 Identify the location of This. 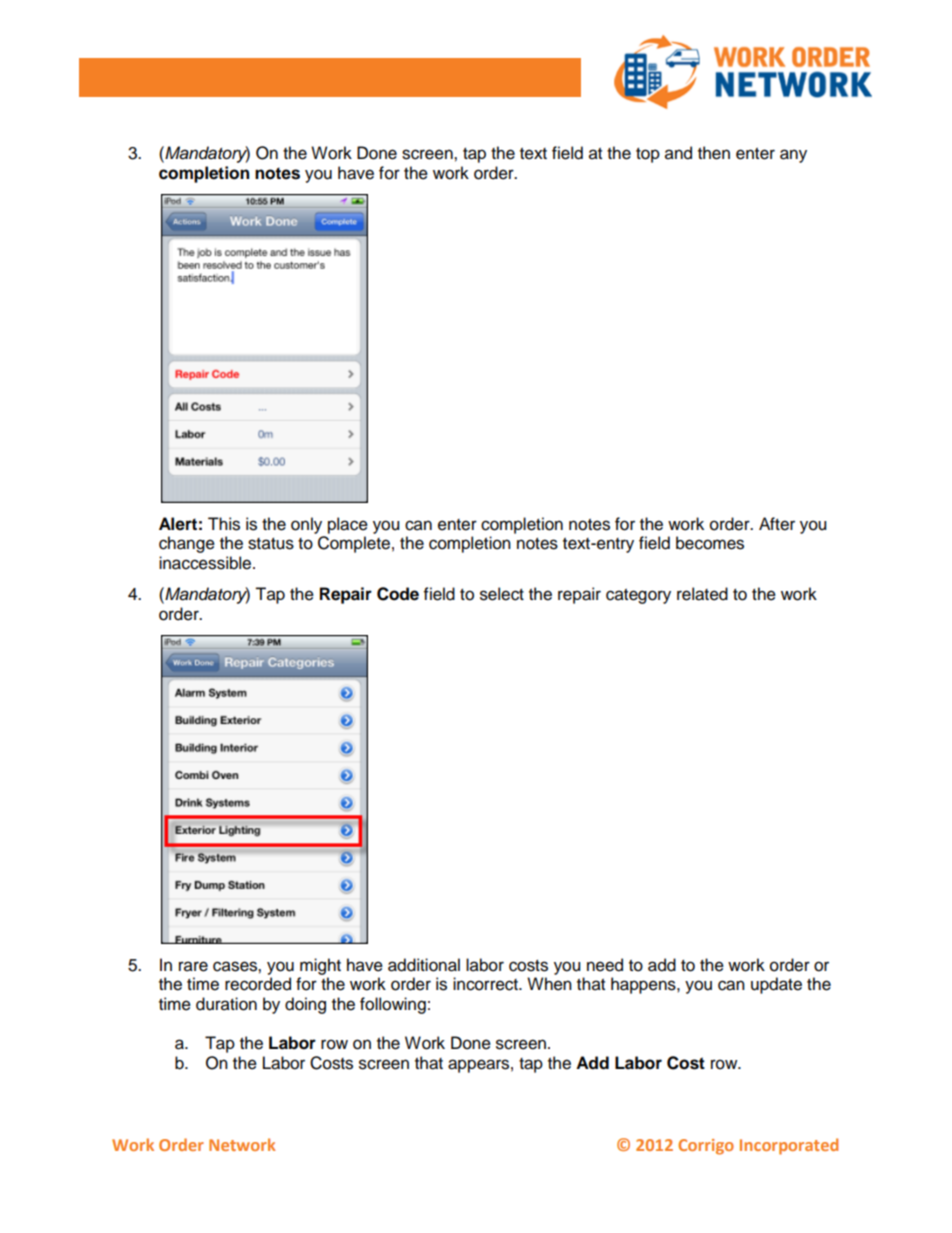
(224, 524).
